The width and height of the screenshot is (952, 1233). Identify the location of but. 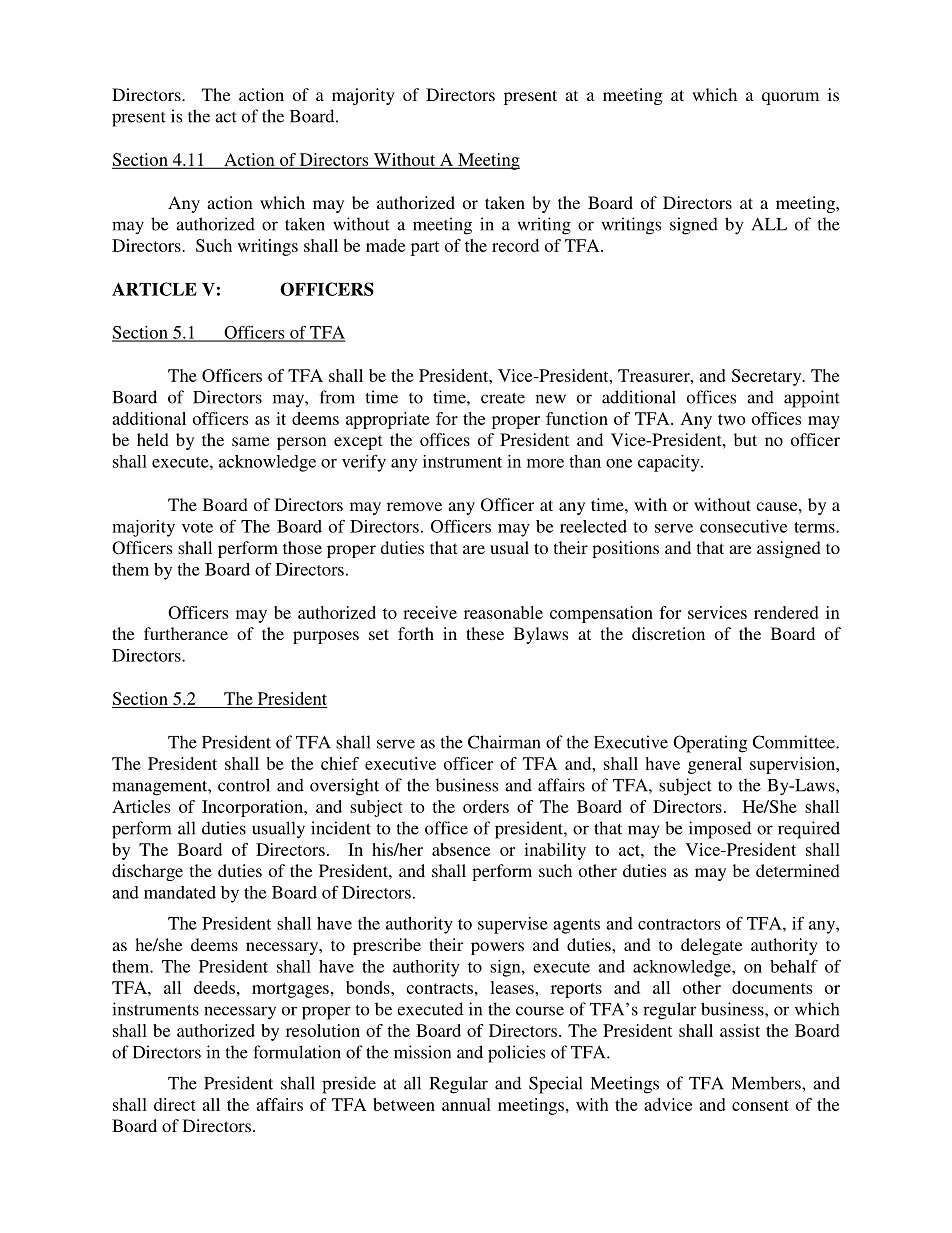
(745, 439).
